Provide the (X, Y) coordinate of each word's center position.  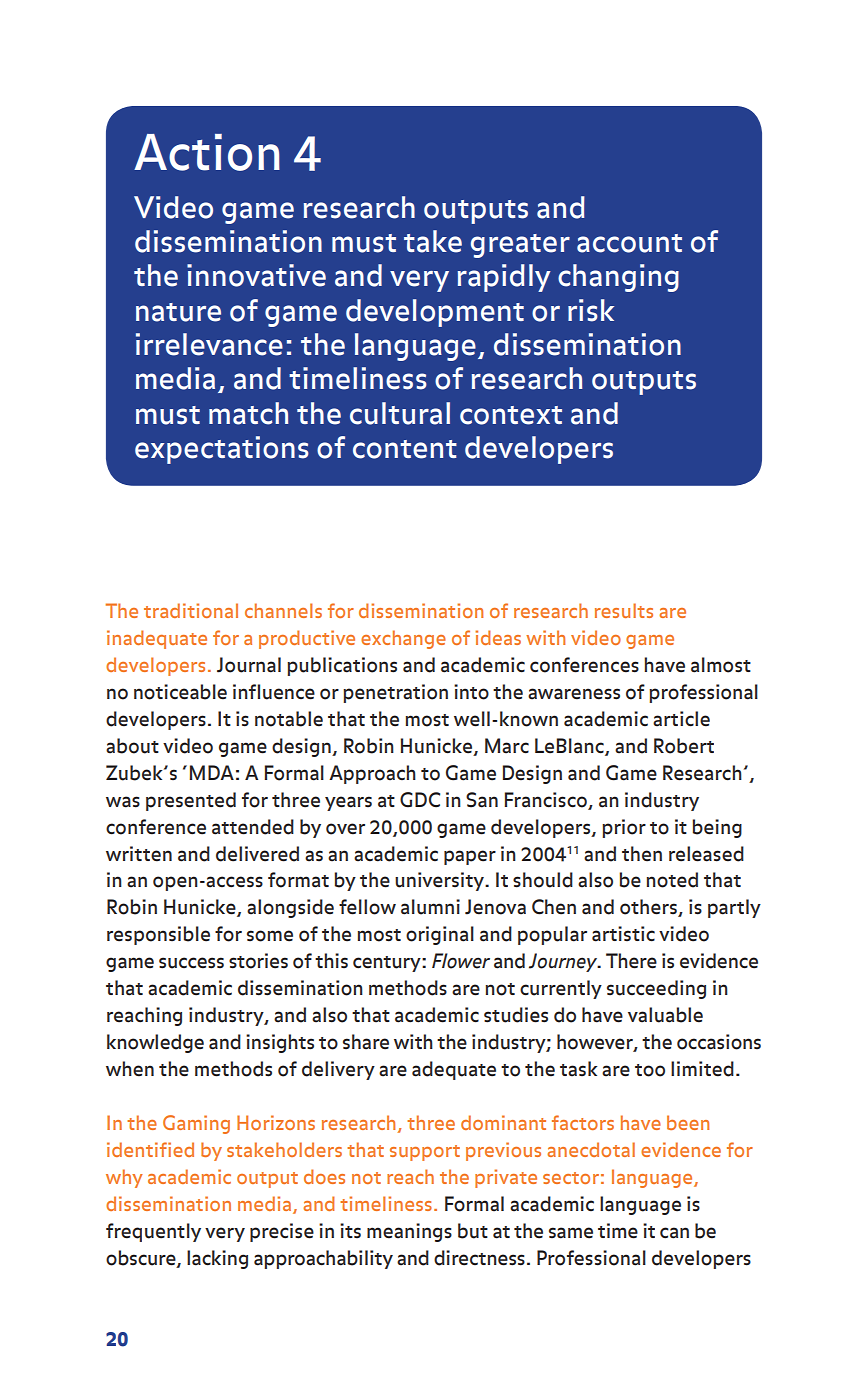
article (681, 719)
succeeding (656, 989)
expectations (222, 450)
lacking (217, 1259)
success (191, 963)
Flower (461, 961)
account (629, 243)
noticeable (180, 692)
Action (207, 152)
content (405, 449)
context (511, 415)
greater (520, 246)
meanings (409, 1232)
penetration (395, 693)
